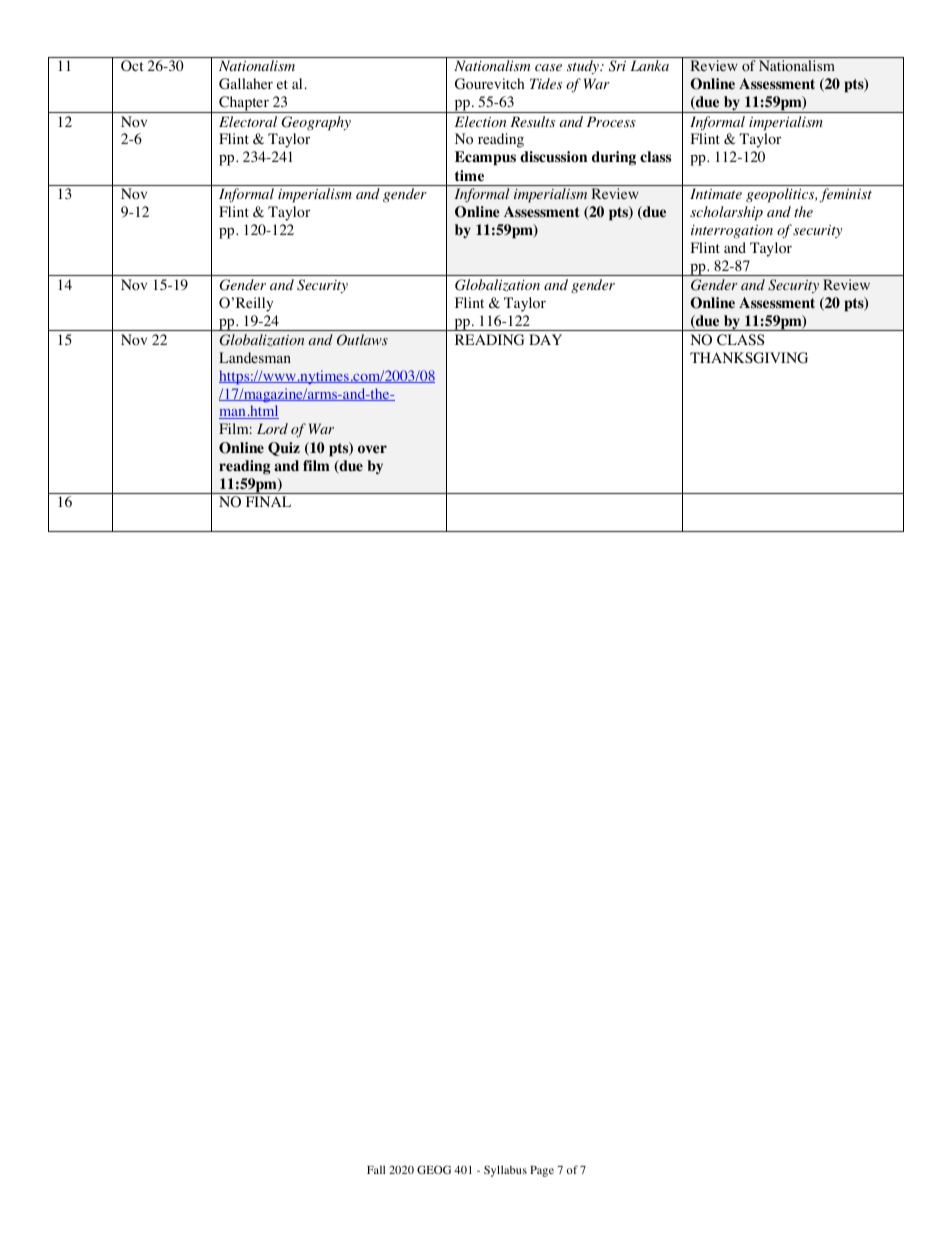 The height and width of the screenshot is (1233, 952). What do you see at coordinates (749, 358) in the screenshot?
I see `THANKSGIVING` at bounding box center [749, 358].
